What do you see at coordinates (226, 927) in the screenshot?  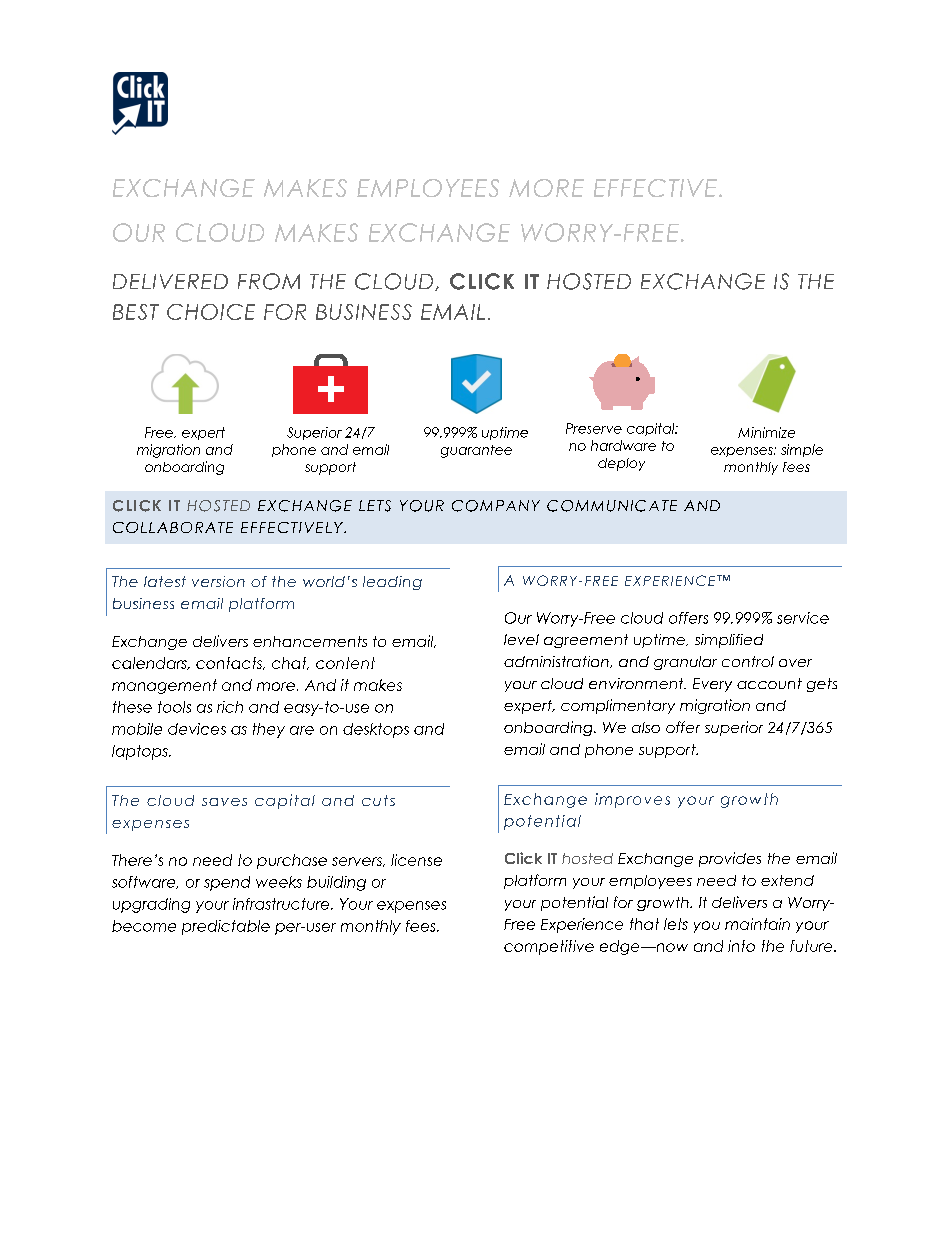 I see `predictable` at bounding box center [226, 927].
